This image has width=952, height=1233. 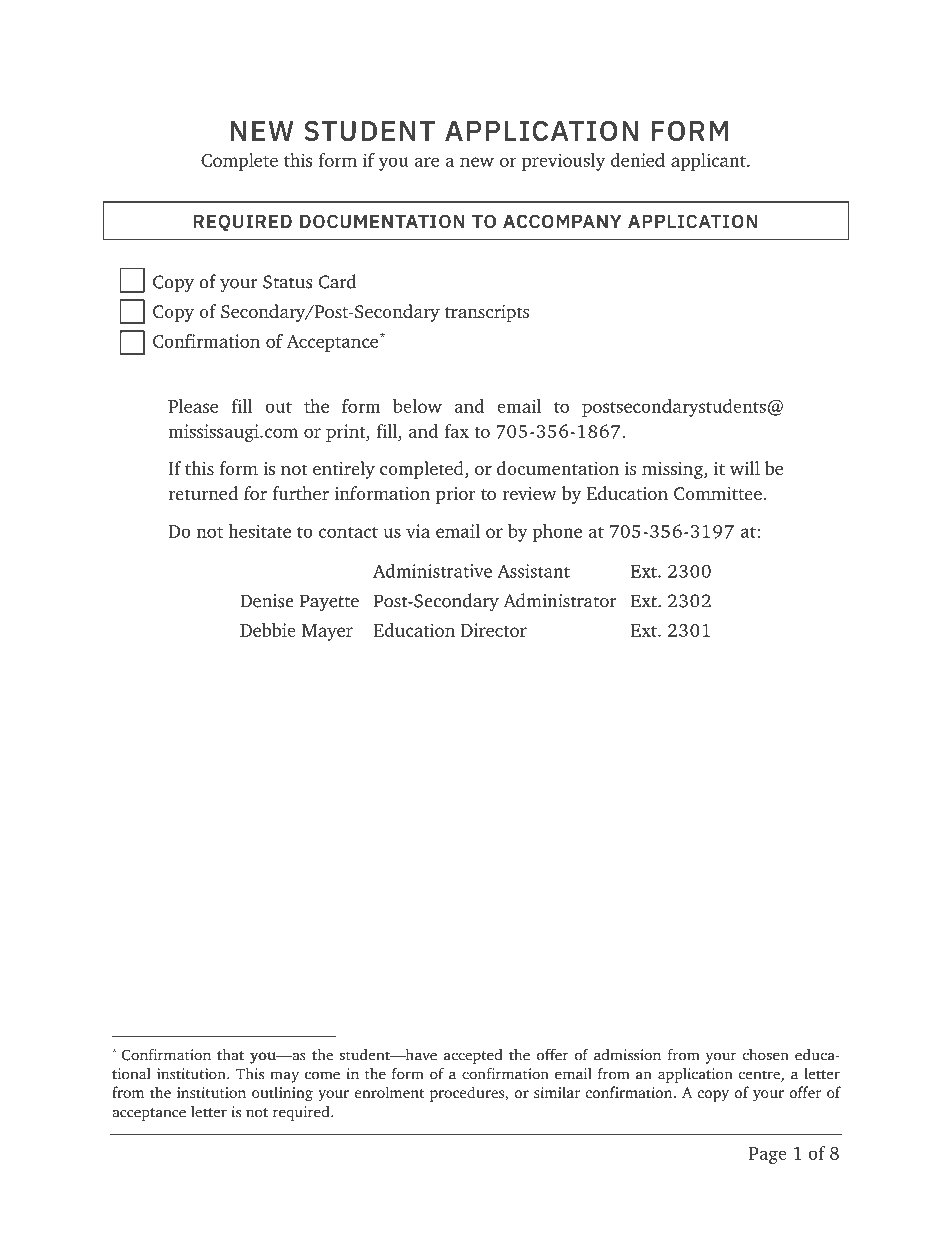 What do you see at coordinates (287, 282) in the image?
I see `Status` at bounding box center [287, 282].
